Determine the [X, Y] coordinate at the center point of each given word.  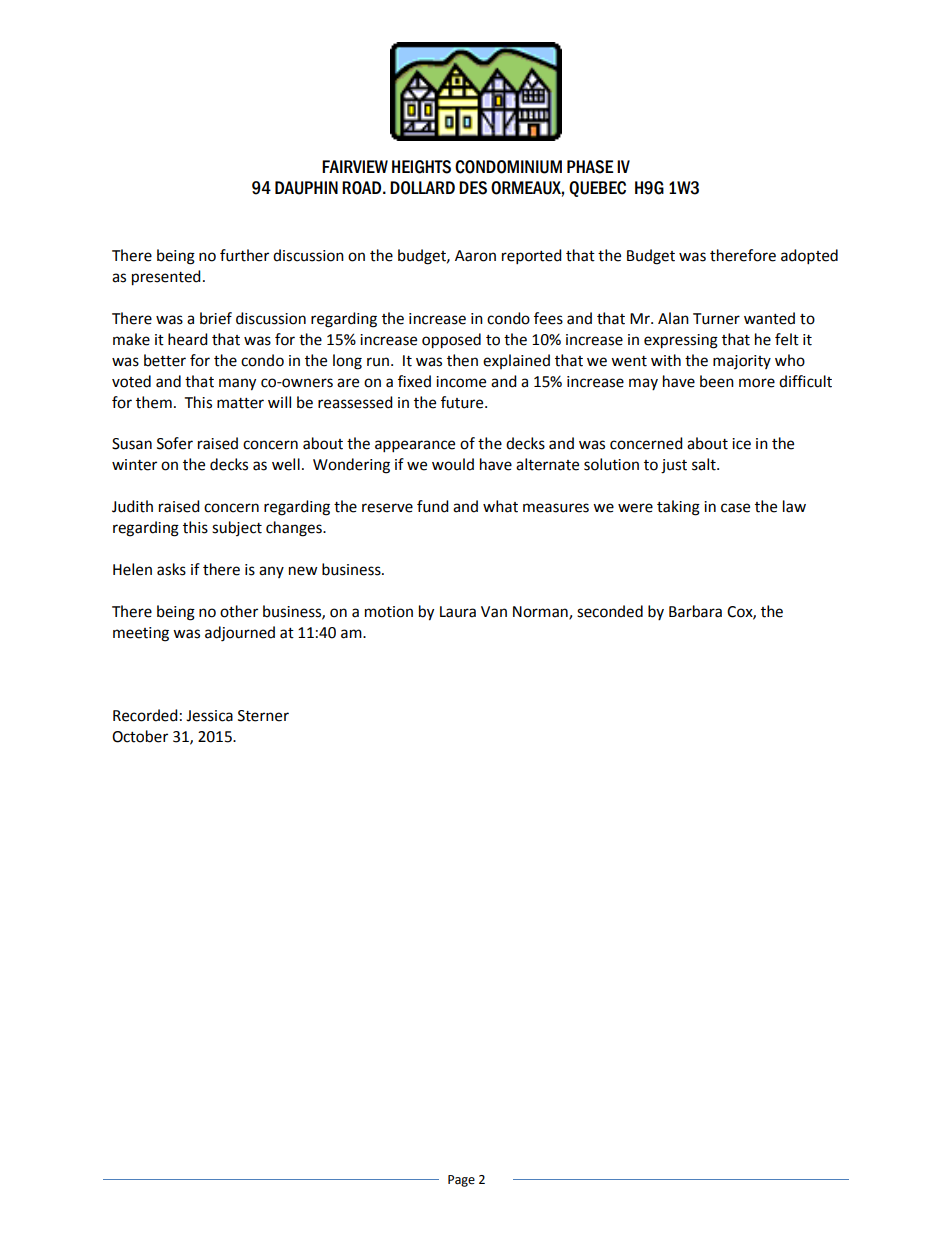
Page [461, 1181]
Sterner [263, 716]
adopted [809, 257]
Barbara [695, 611]
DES [473, 188]
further [244, 255]
